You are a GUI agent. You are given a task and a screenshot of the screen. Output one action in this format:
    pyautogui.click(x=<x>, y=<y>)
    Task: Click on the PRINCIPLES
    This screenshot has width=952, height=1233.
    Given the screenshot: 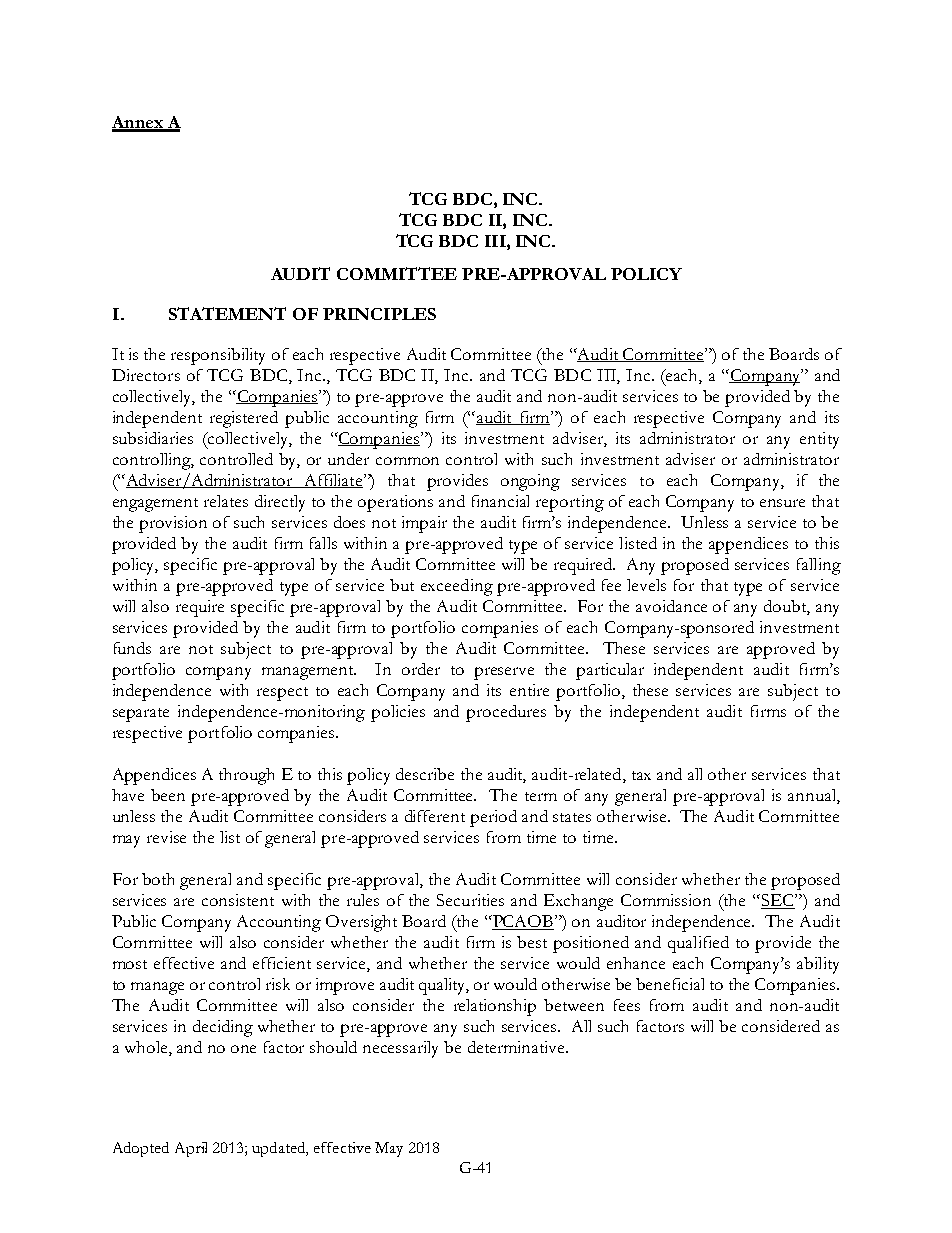 What is the action you would take?
    pyautogui.click(x=379, y=314)
